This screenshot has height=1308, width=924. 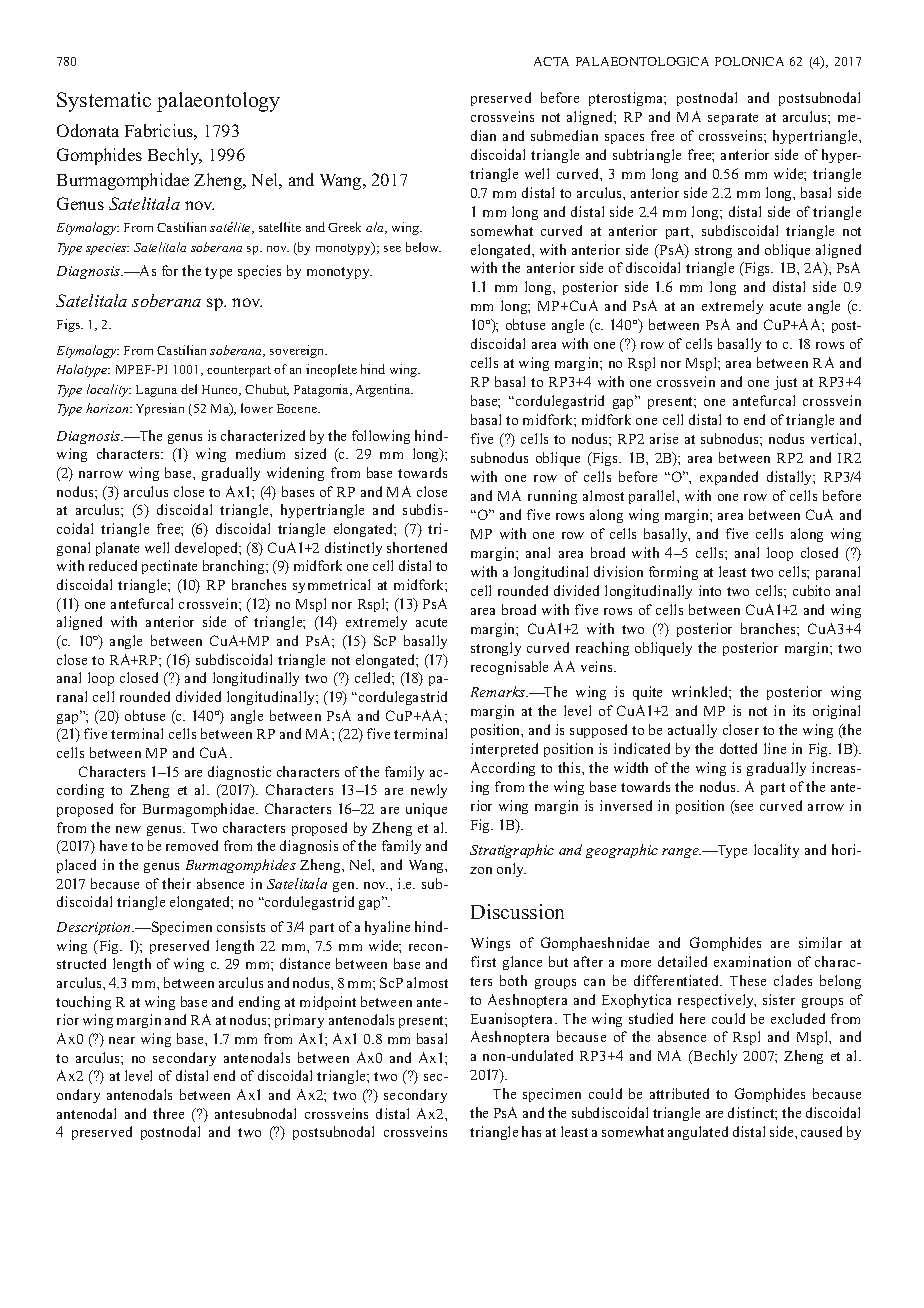 I want to click on their, so click(x=176, y=883).
